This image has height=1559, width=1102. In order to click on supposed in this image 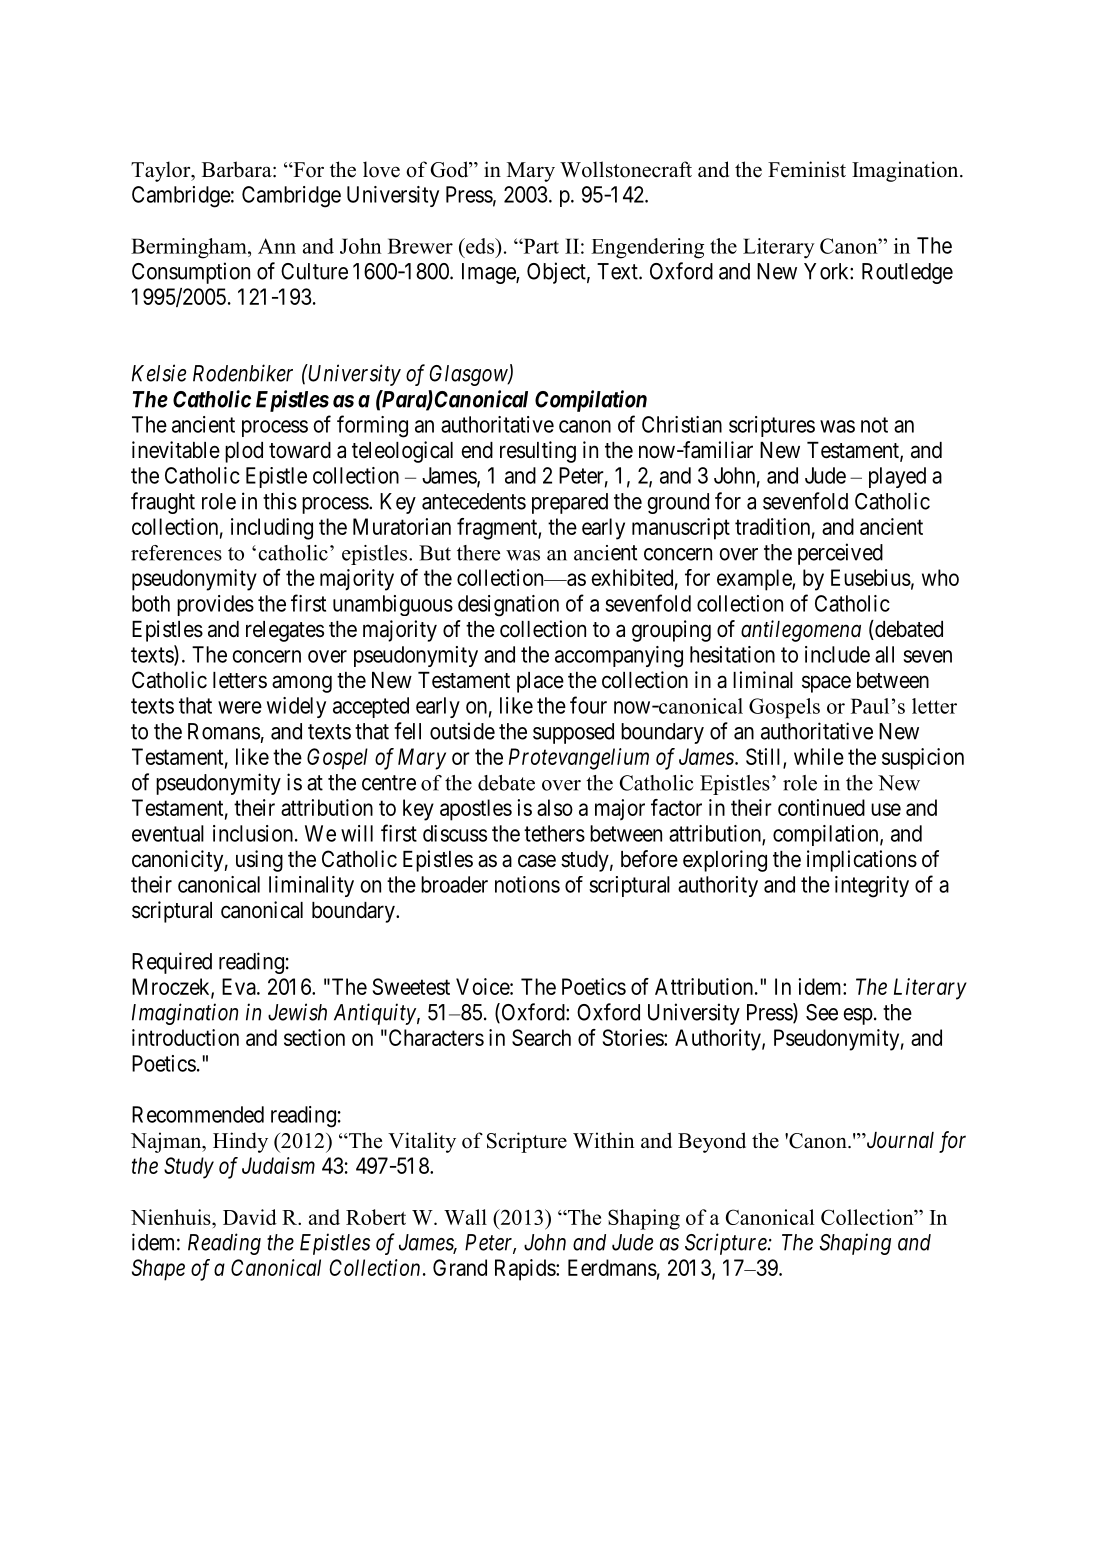, I will do `click(573, 733)`.
